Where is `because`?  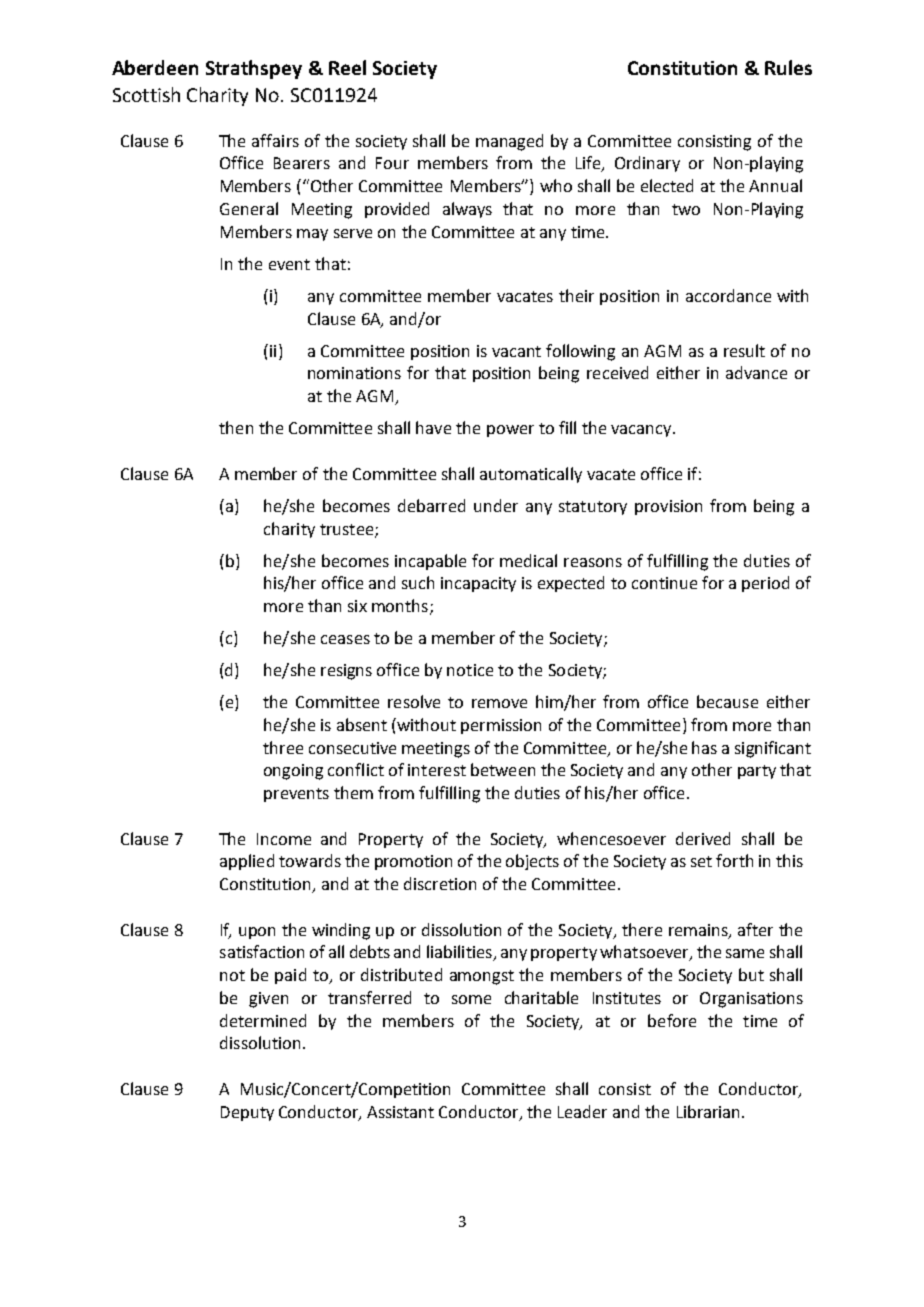
because is located at coordinates (727, 701).
